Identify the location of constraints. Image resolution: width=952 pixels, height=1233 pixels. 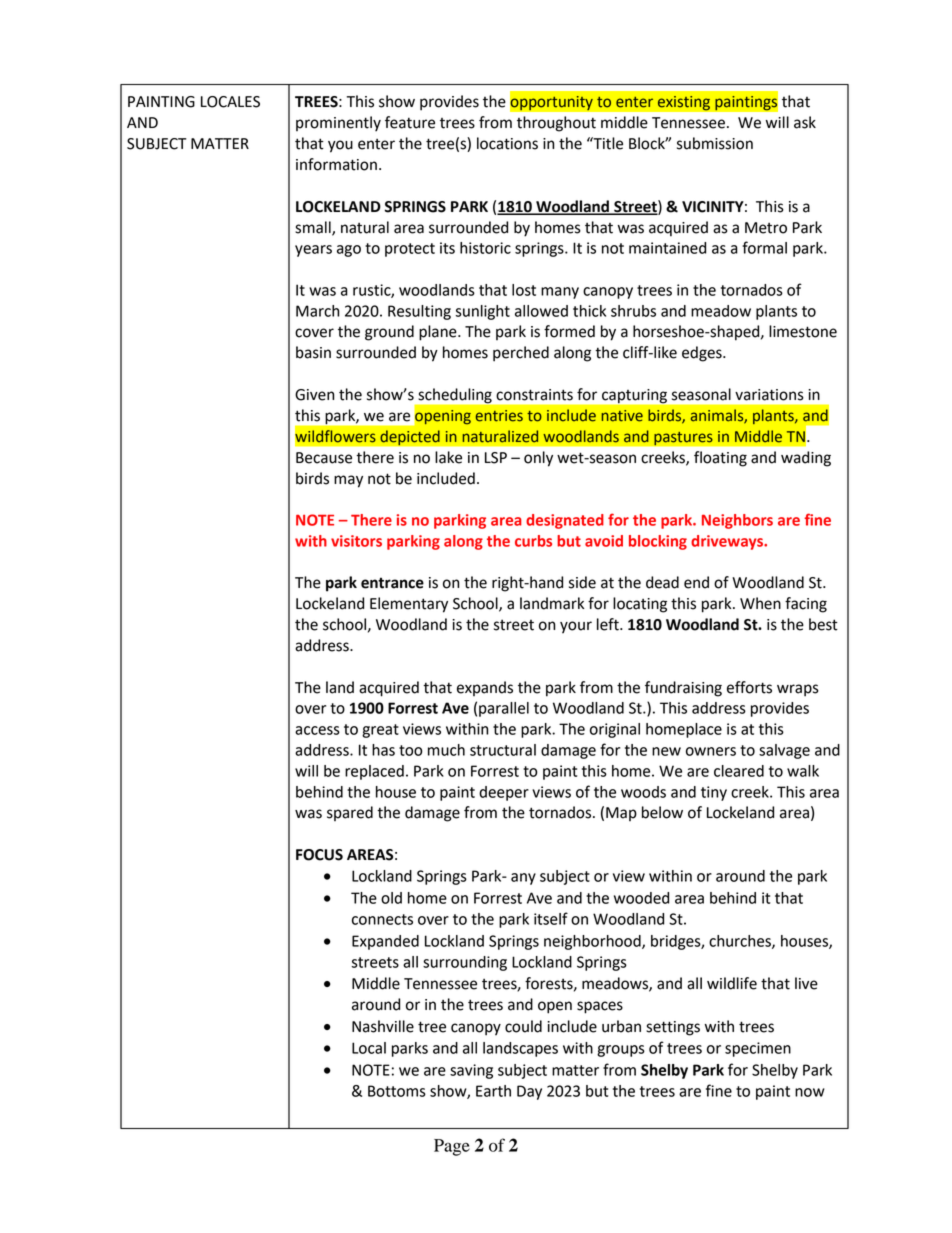
(534, 395).
